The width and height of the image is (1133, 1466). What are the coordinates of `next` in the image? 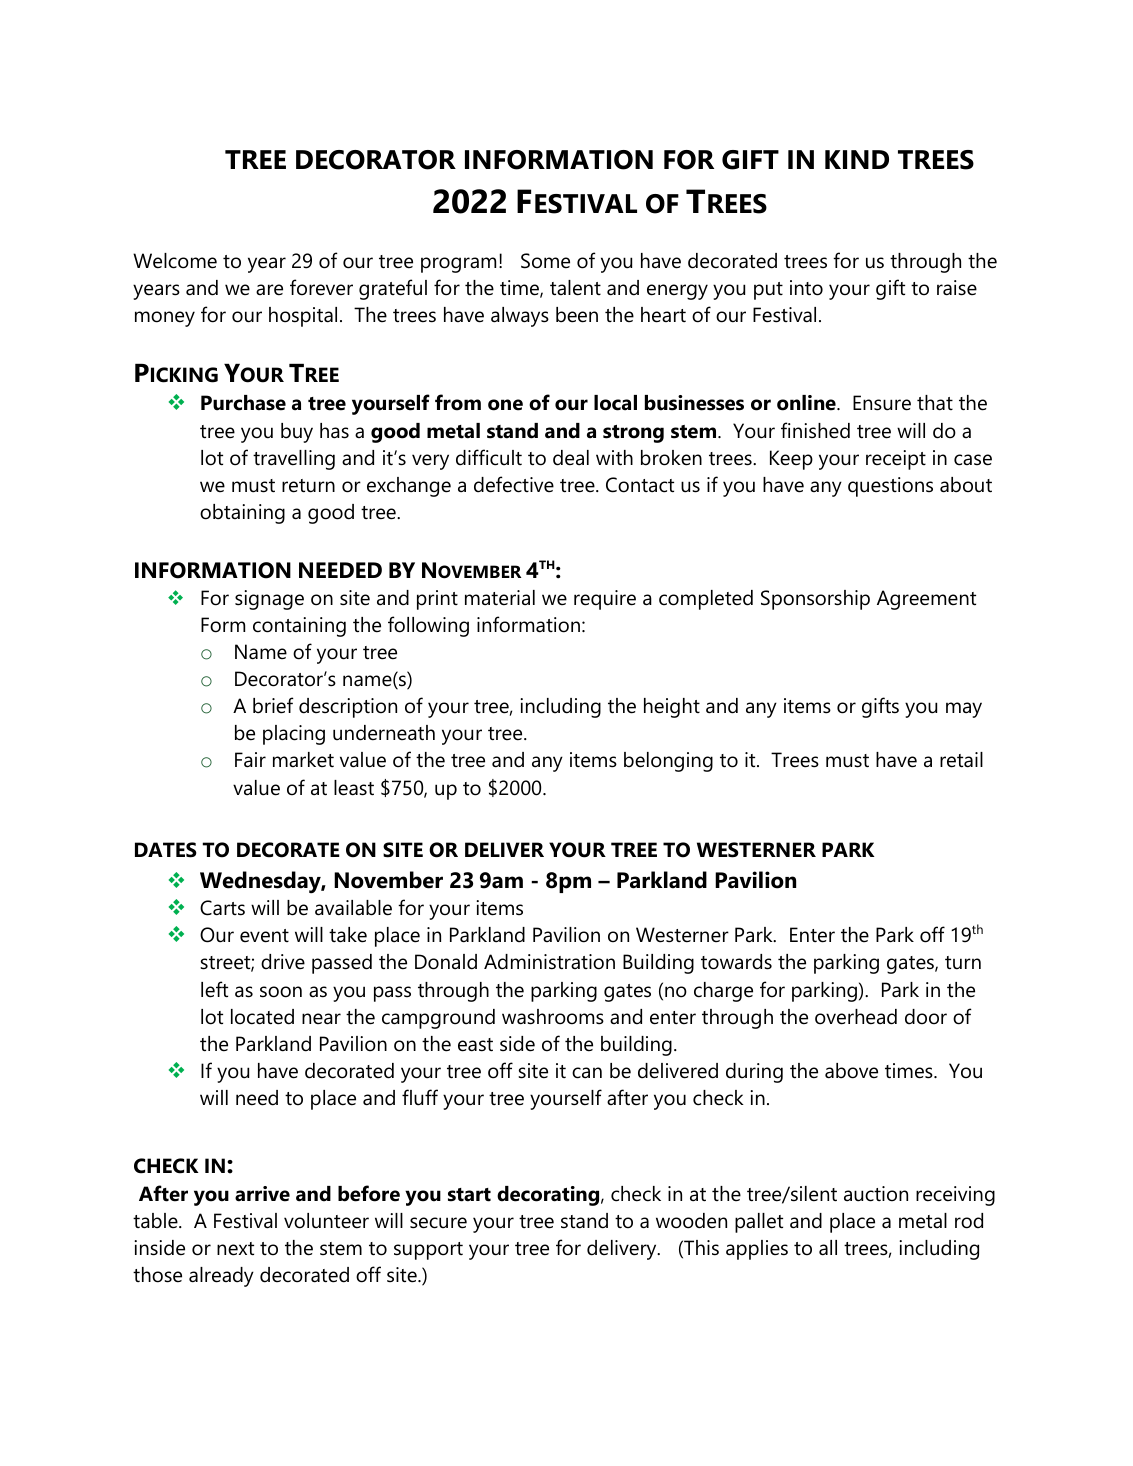 It's located at (235, 1249).
